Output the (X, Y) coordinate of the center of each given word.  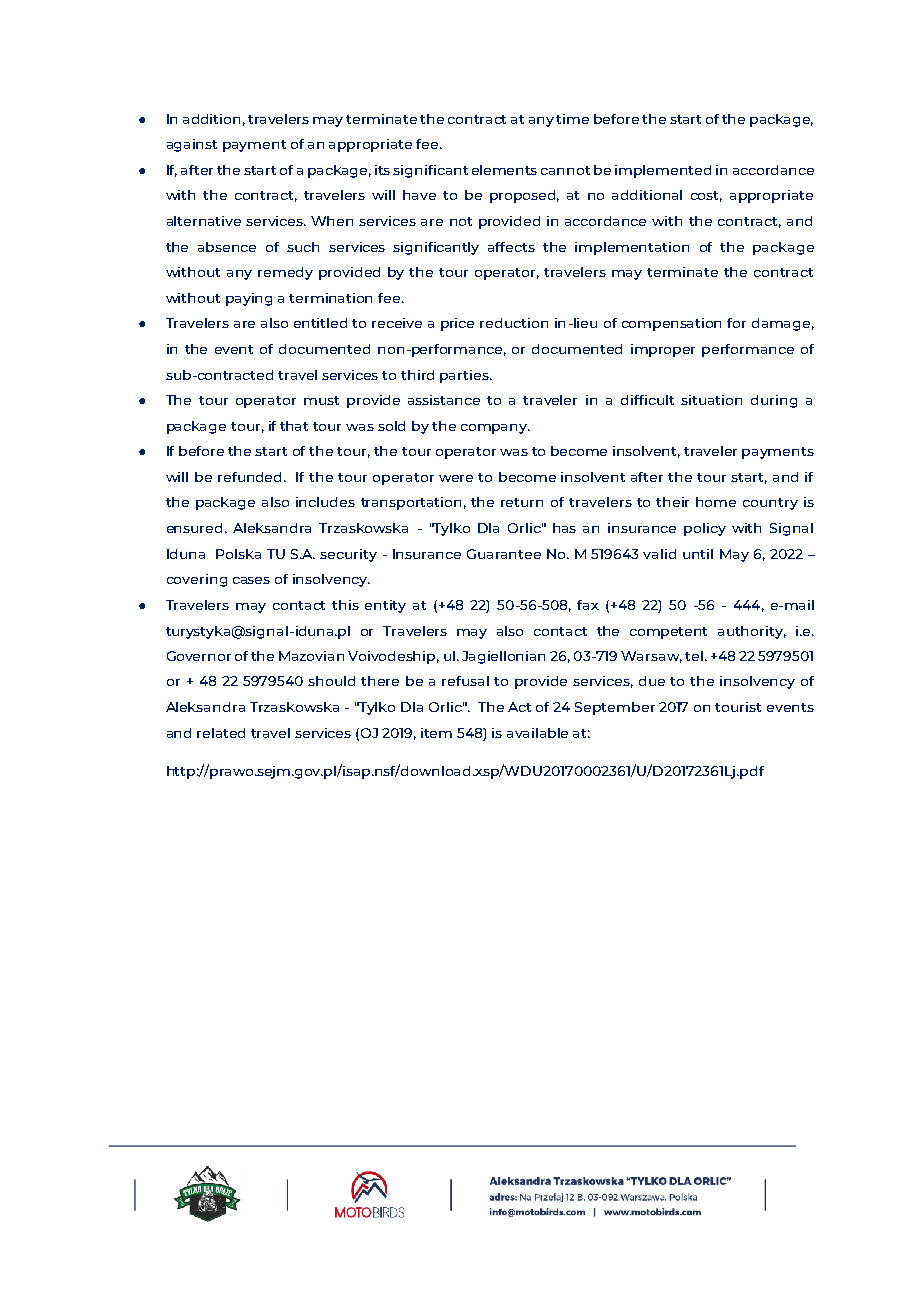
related (221, 733)
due (652, 681)
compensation (671, 324)
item (436, 733)
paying (249, 299)
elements (504, 170)
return (522, 502)
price (457, 324)
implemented (663, 171)
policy (705, 529)
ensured (194, 528)
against (192, 145)
